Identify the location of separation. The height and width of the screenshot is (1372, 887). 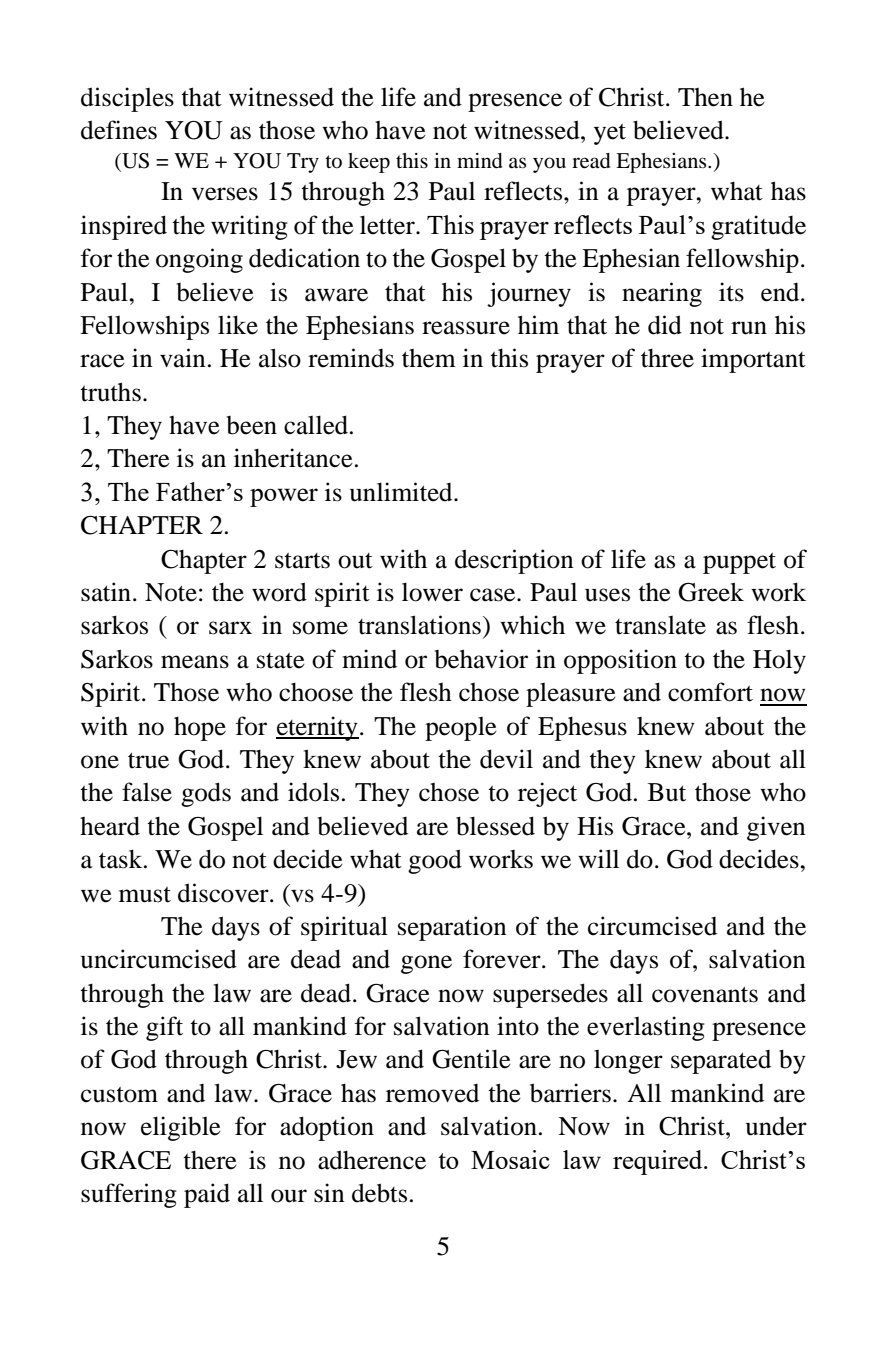
(452, 928).
